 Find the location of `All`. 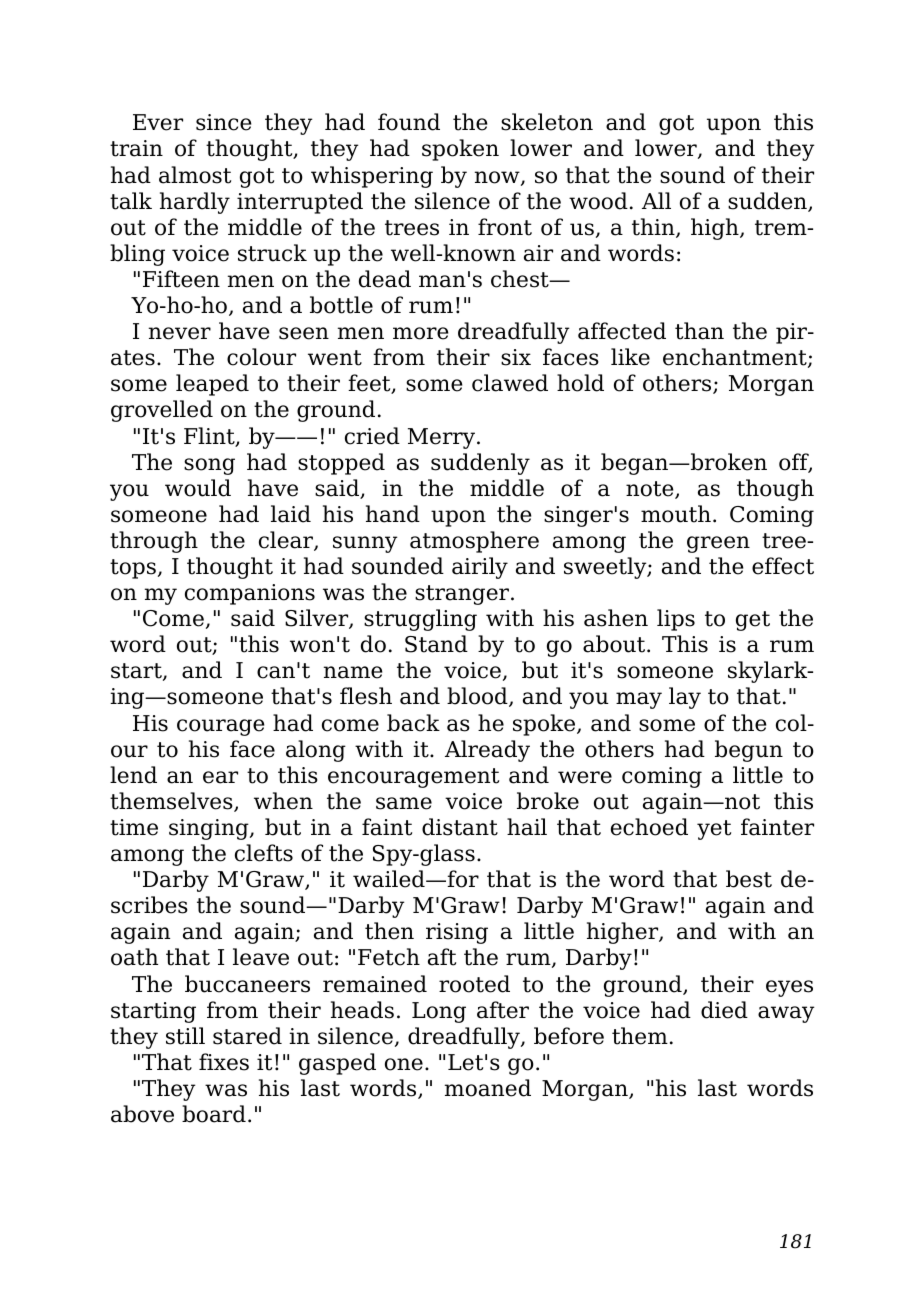

All is located at coordinates (656, 200).
